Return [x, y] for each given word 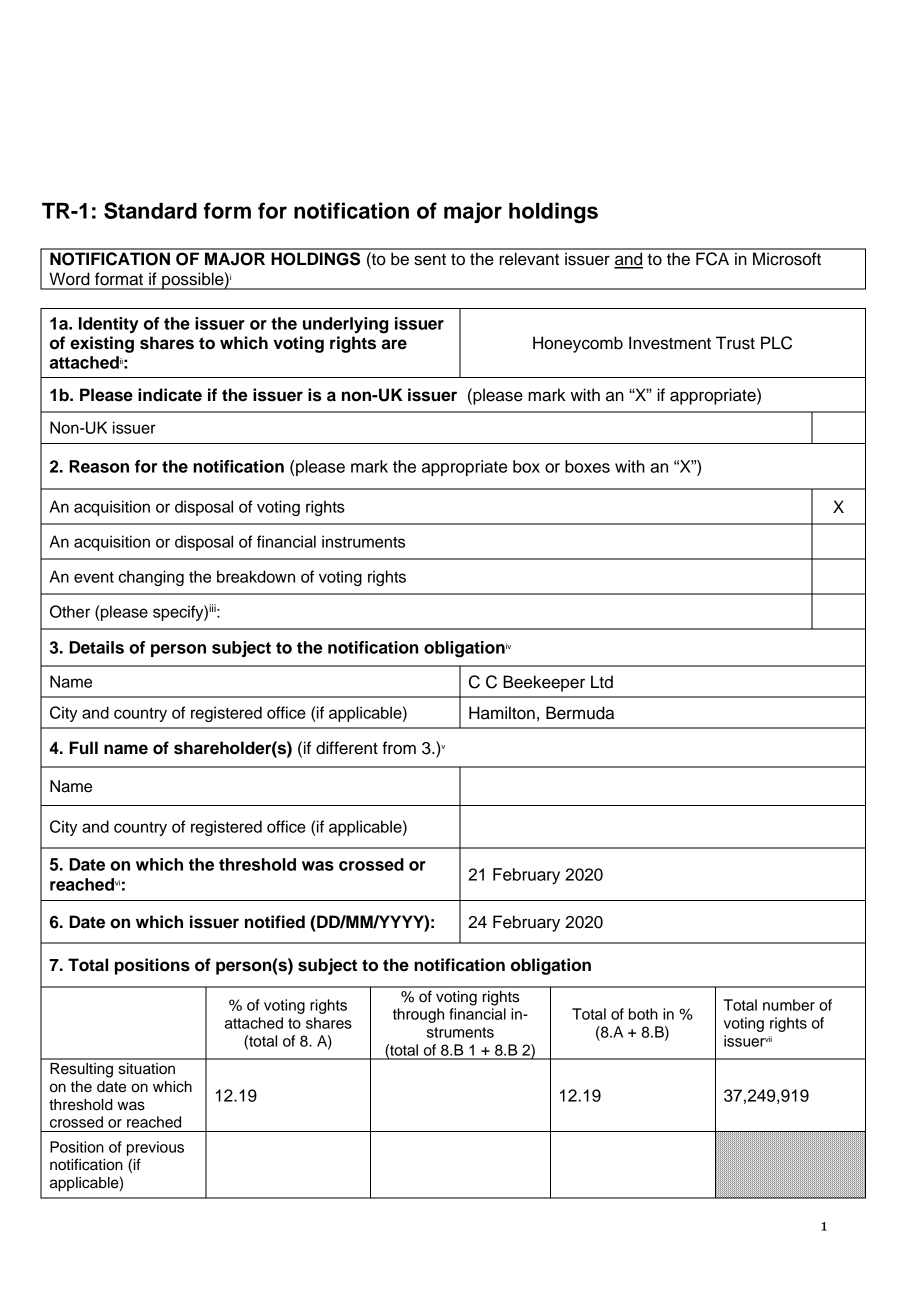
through [418, 1015]
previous [155, 1148]
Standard [150, 210]
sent [430, 260]
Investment [670, 343]
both [643, 1014]
